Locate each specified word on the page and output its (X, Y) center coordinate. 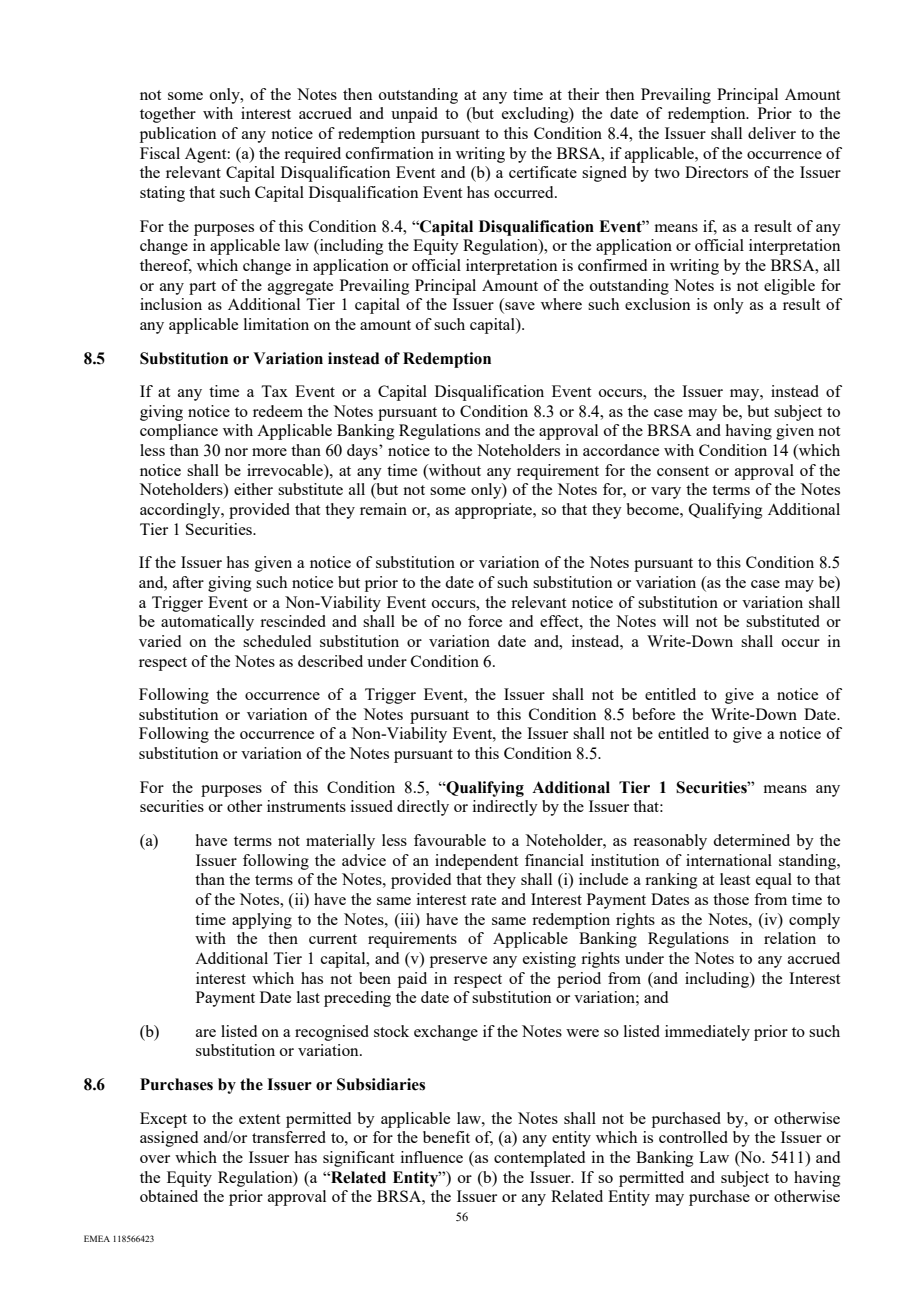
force (485, 621)
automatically (207, 623)
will (676, 621)
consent (683, 471)
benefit (446, 1137)
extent (259, 1119)
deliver (772, 133)
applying (262, 921)
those (731, 899)
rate (483, 900)
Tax (274, 391)
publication (178, 135)
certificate (543, 172)
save (519, 307)
